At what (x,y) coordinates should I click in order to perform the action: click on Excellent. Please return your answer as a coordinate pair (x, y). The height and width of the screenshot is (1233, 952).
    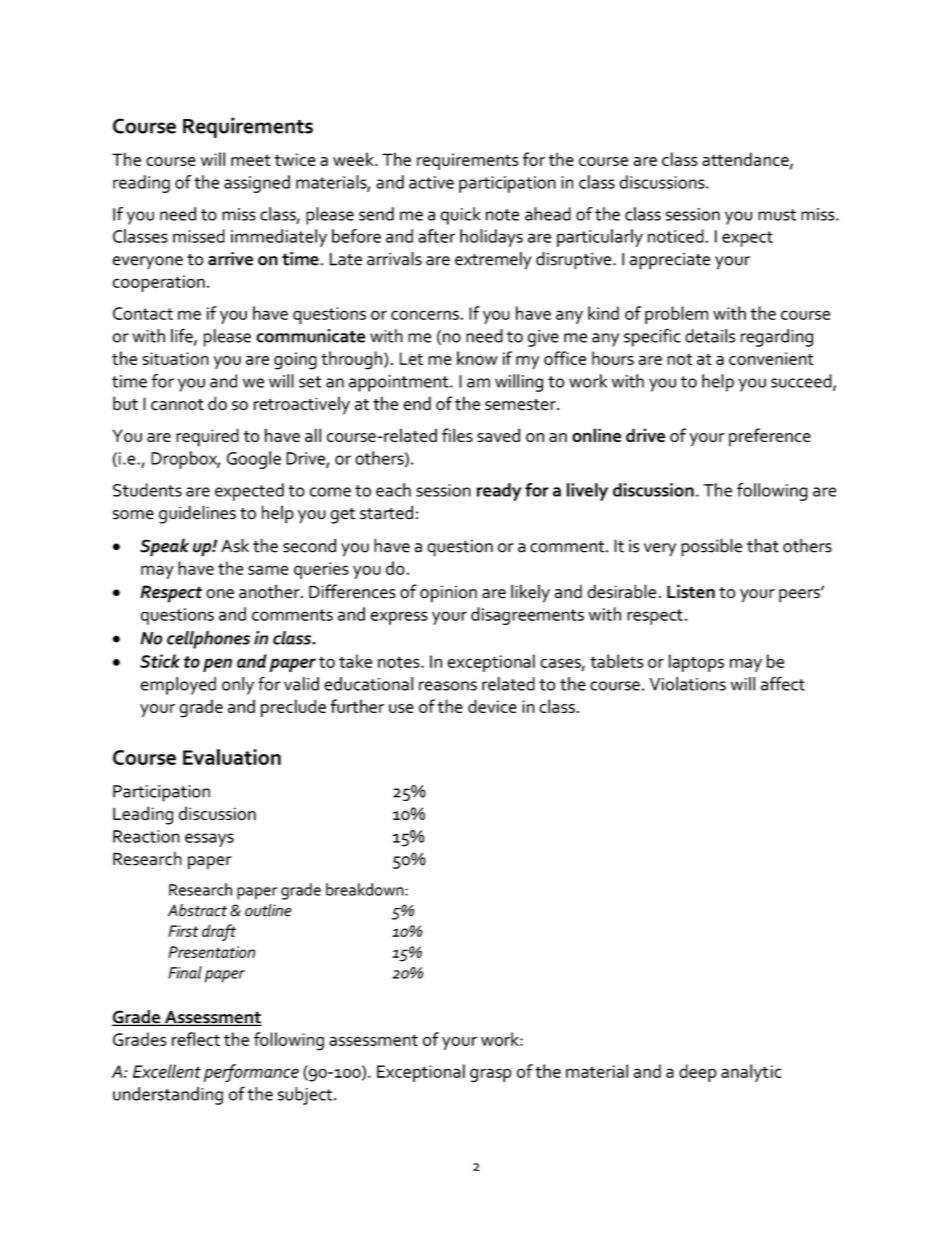
    Looking at the image, I should click on (167, 1071).
